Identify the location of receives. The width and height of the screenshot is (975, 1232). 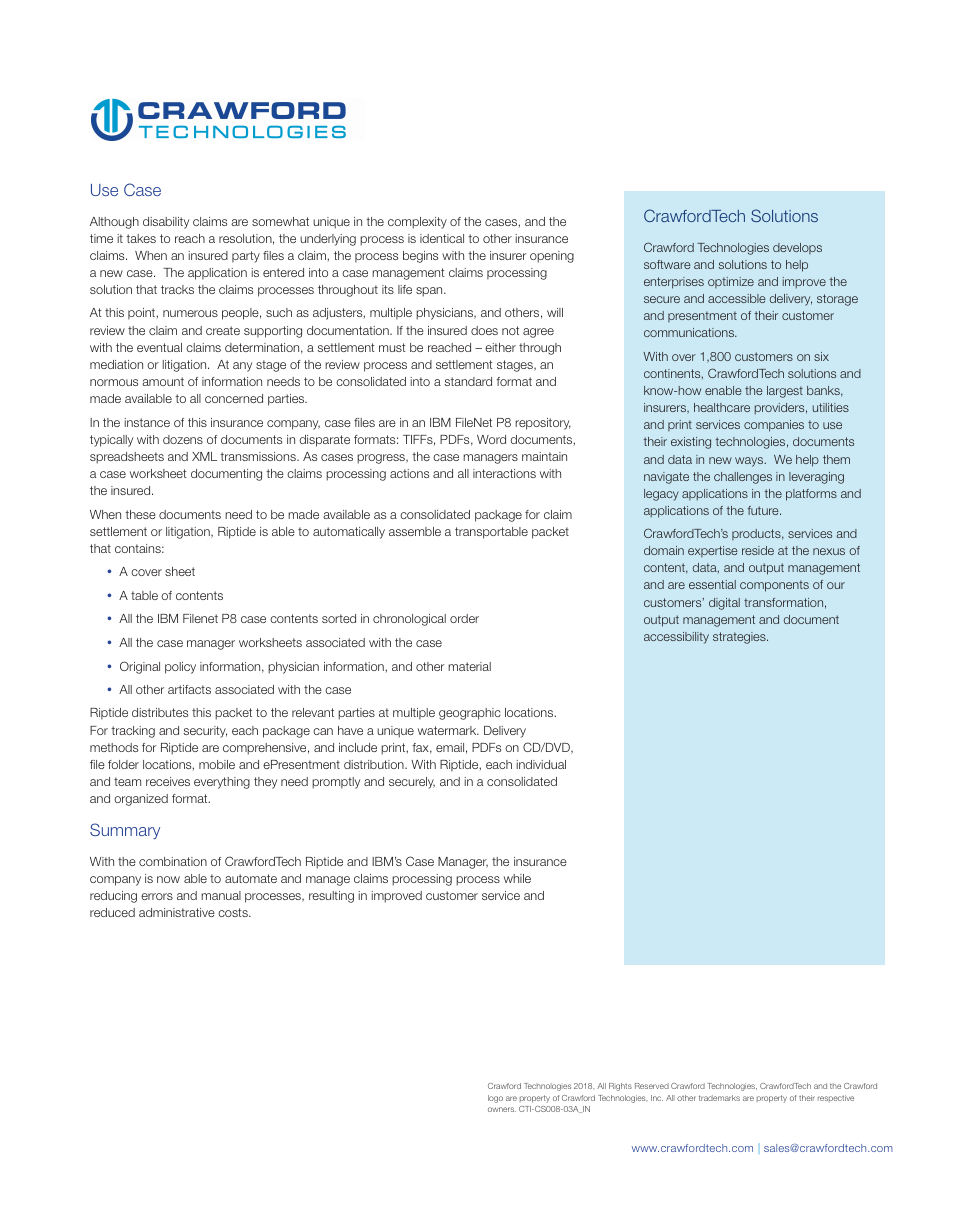
(168, 781).
